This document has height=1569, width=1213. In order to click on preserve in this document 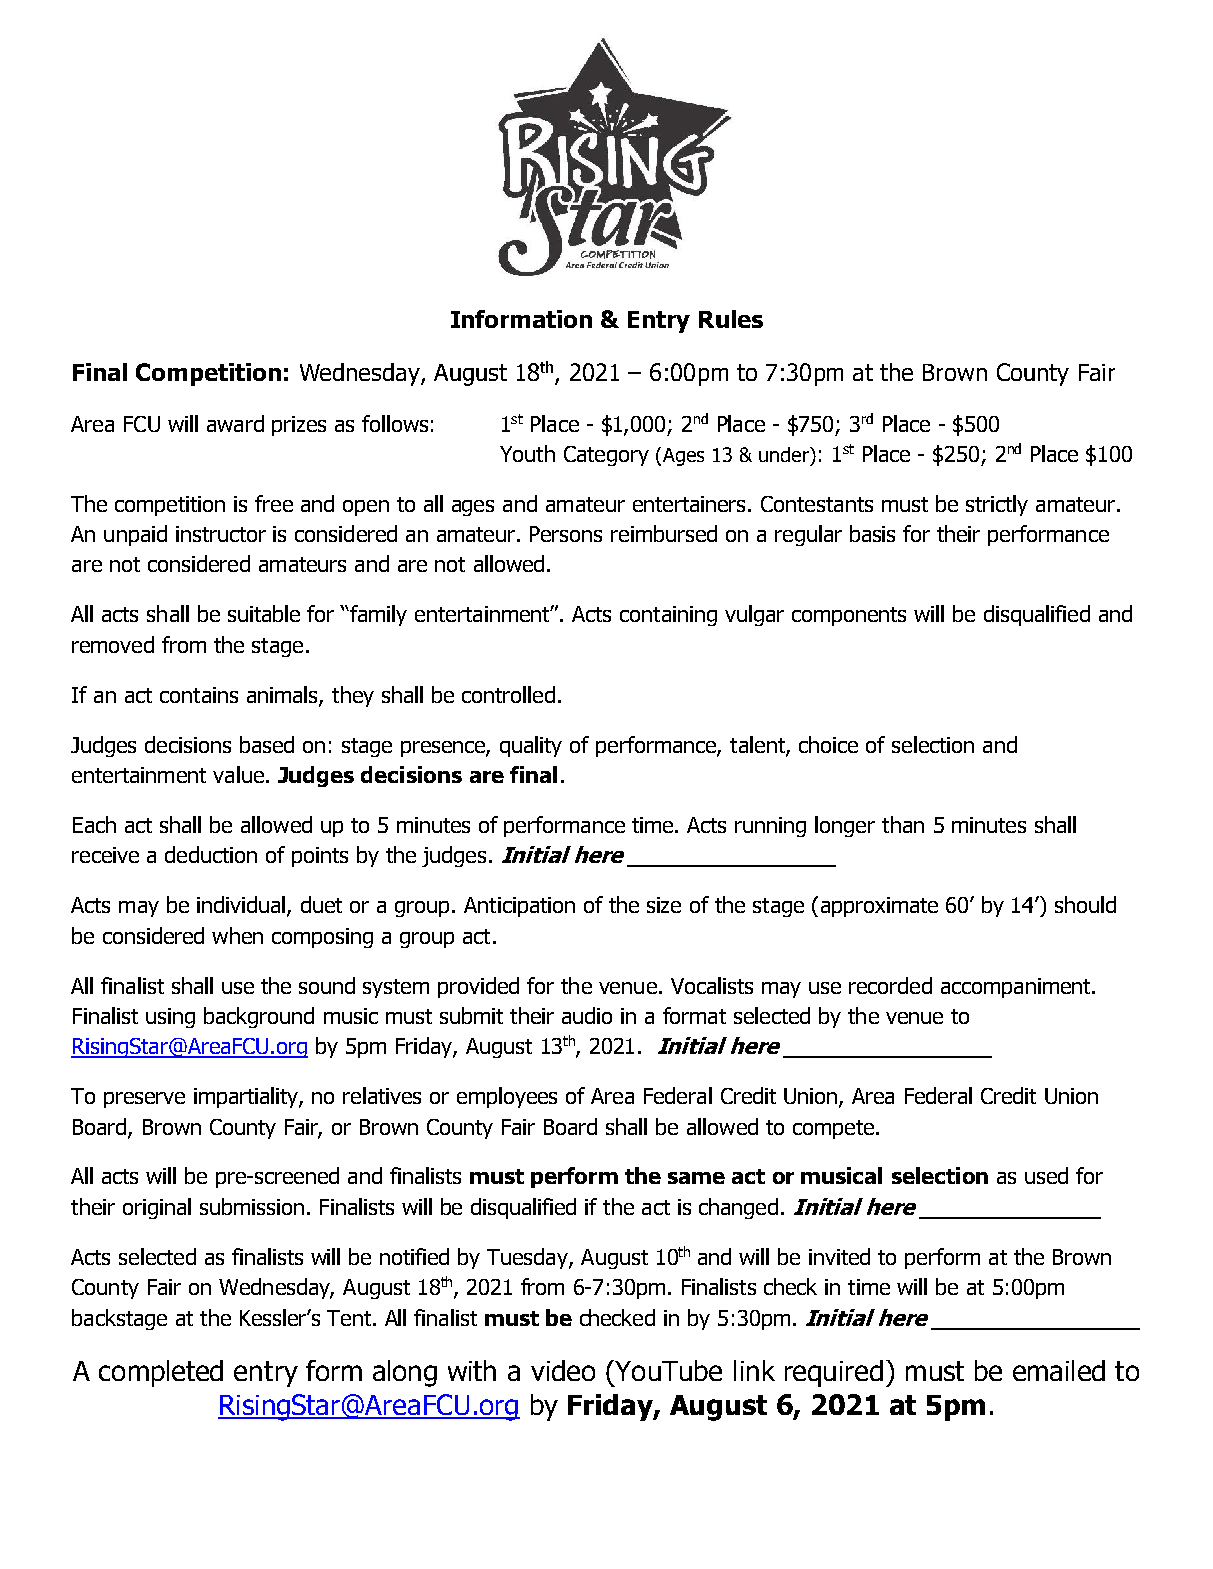, I will do `click(144, 1100)`.
